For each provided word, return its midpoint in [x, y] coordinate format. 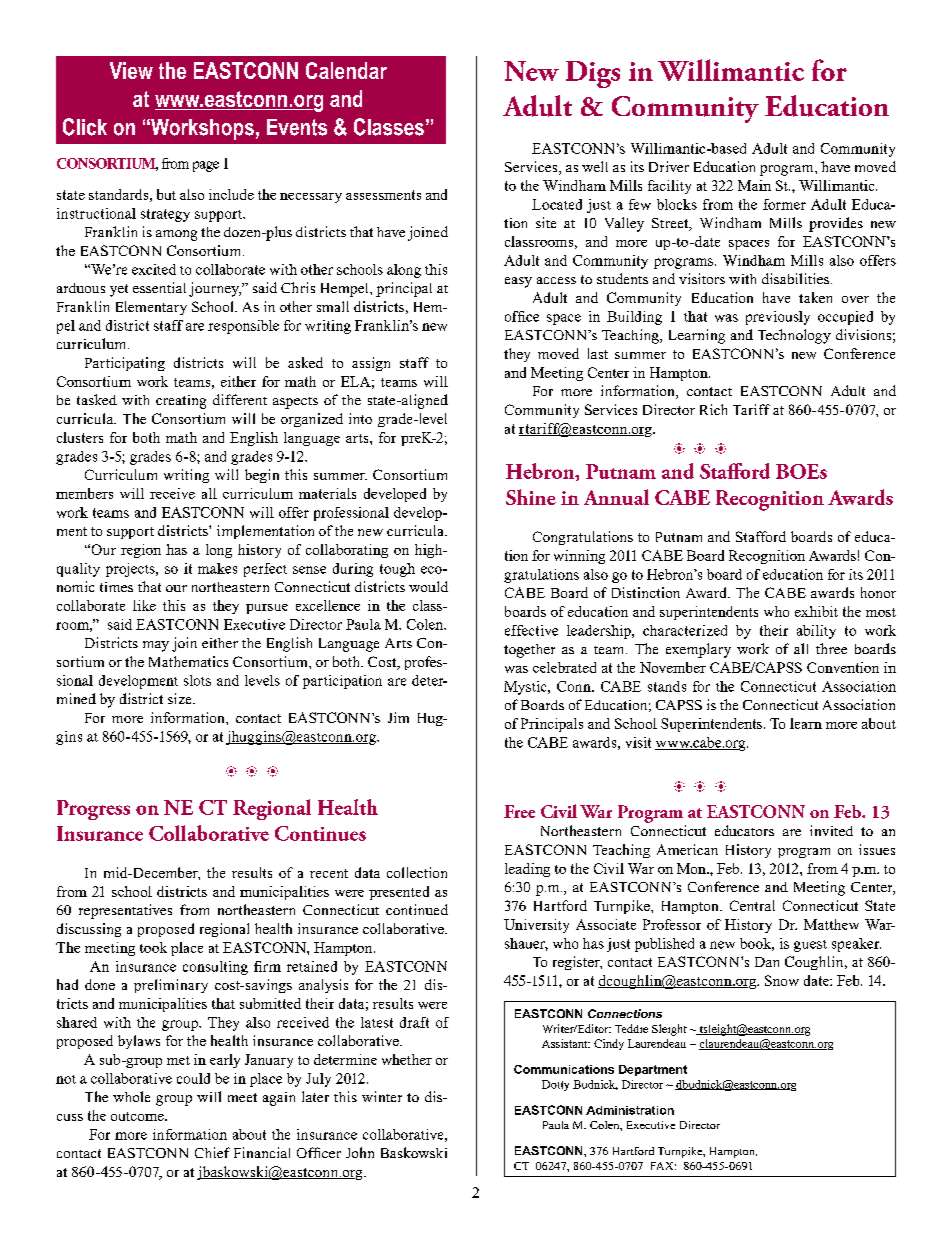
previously [778, 318]
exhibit [816, 611]
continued [417, 909]
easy [518, 282]
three [831, 648]
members [84, 493]
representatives [125, 911]
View [131, 70]
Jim [398, 717]
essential [159, 287]
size [181, 698]
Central [752, 905]
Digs [593, 74]
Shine [531, 497]
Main [754, 185]
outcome [138, 1116]
